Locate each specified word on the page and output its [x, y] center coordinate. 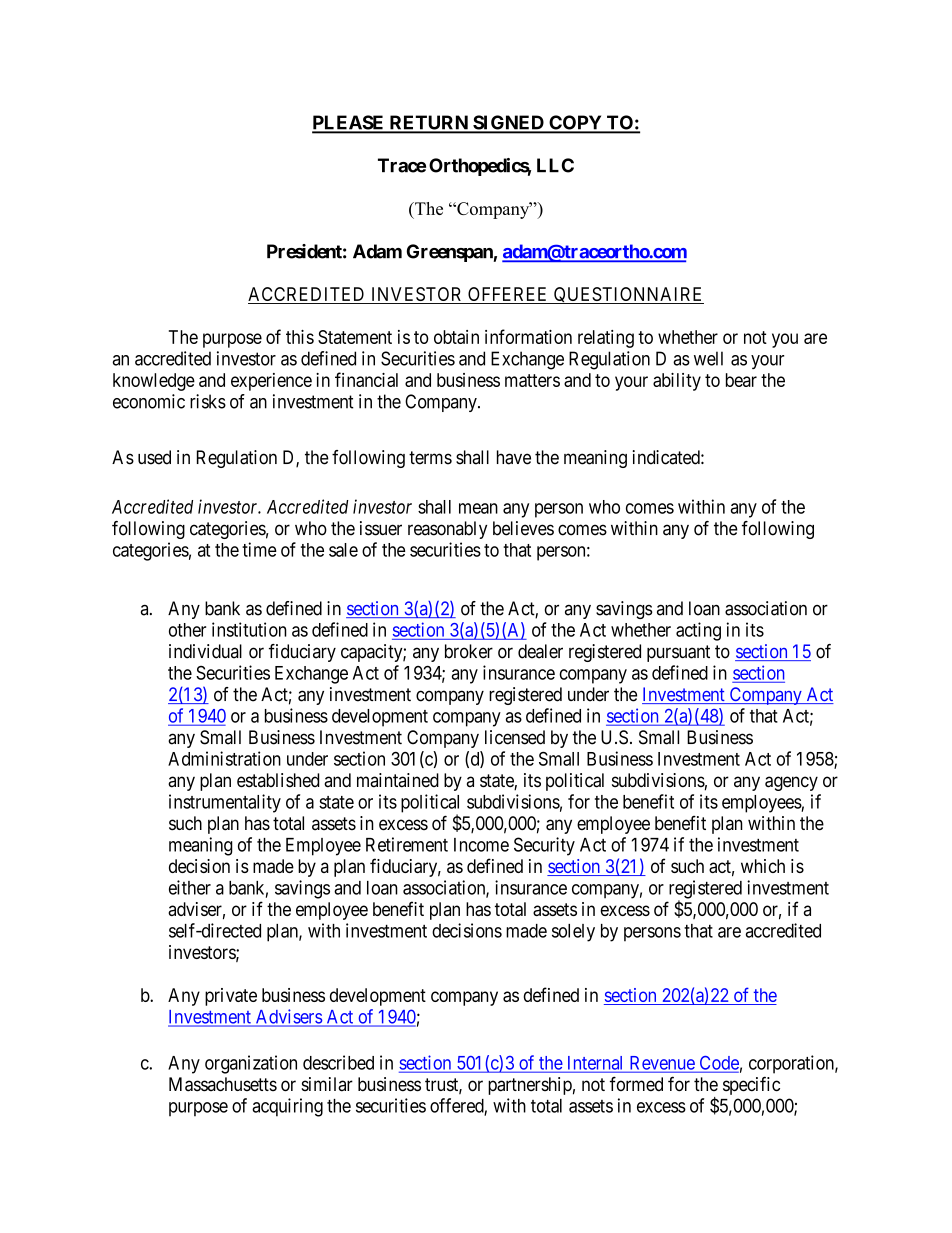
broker [469, 651]
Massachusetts [223, 1084]
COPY [575, 123]
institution [249, 629]
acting [698, 631]
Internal [595, 1064]
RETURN [428, 123]
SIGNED [508, 123]
